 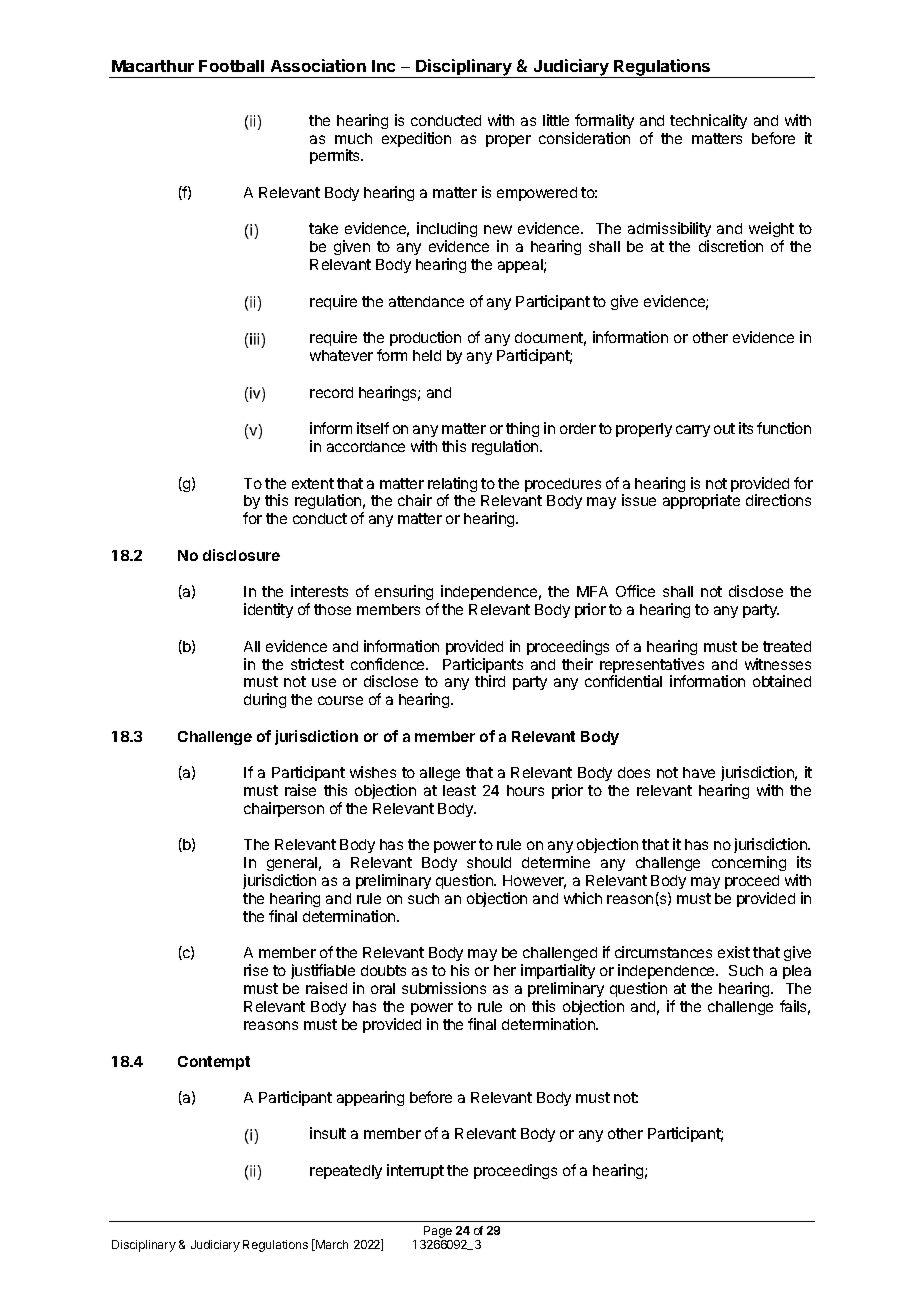 What do you see at coordinates (231, 66) in the image?
I see `Football` at bounding box center [231, 66].
